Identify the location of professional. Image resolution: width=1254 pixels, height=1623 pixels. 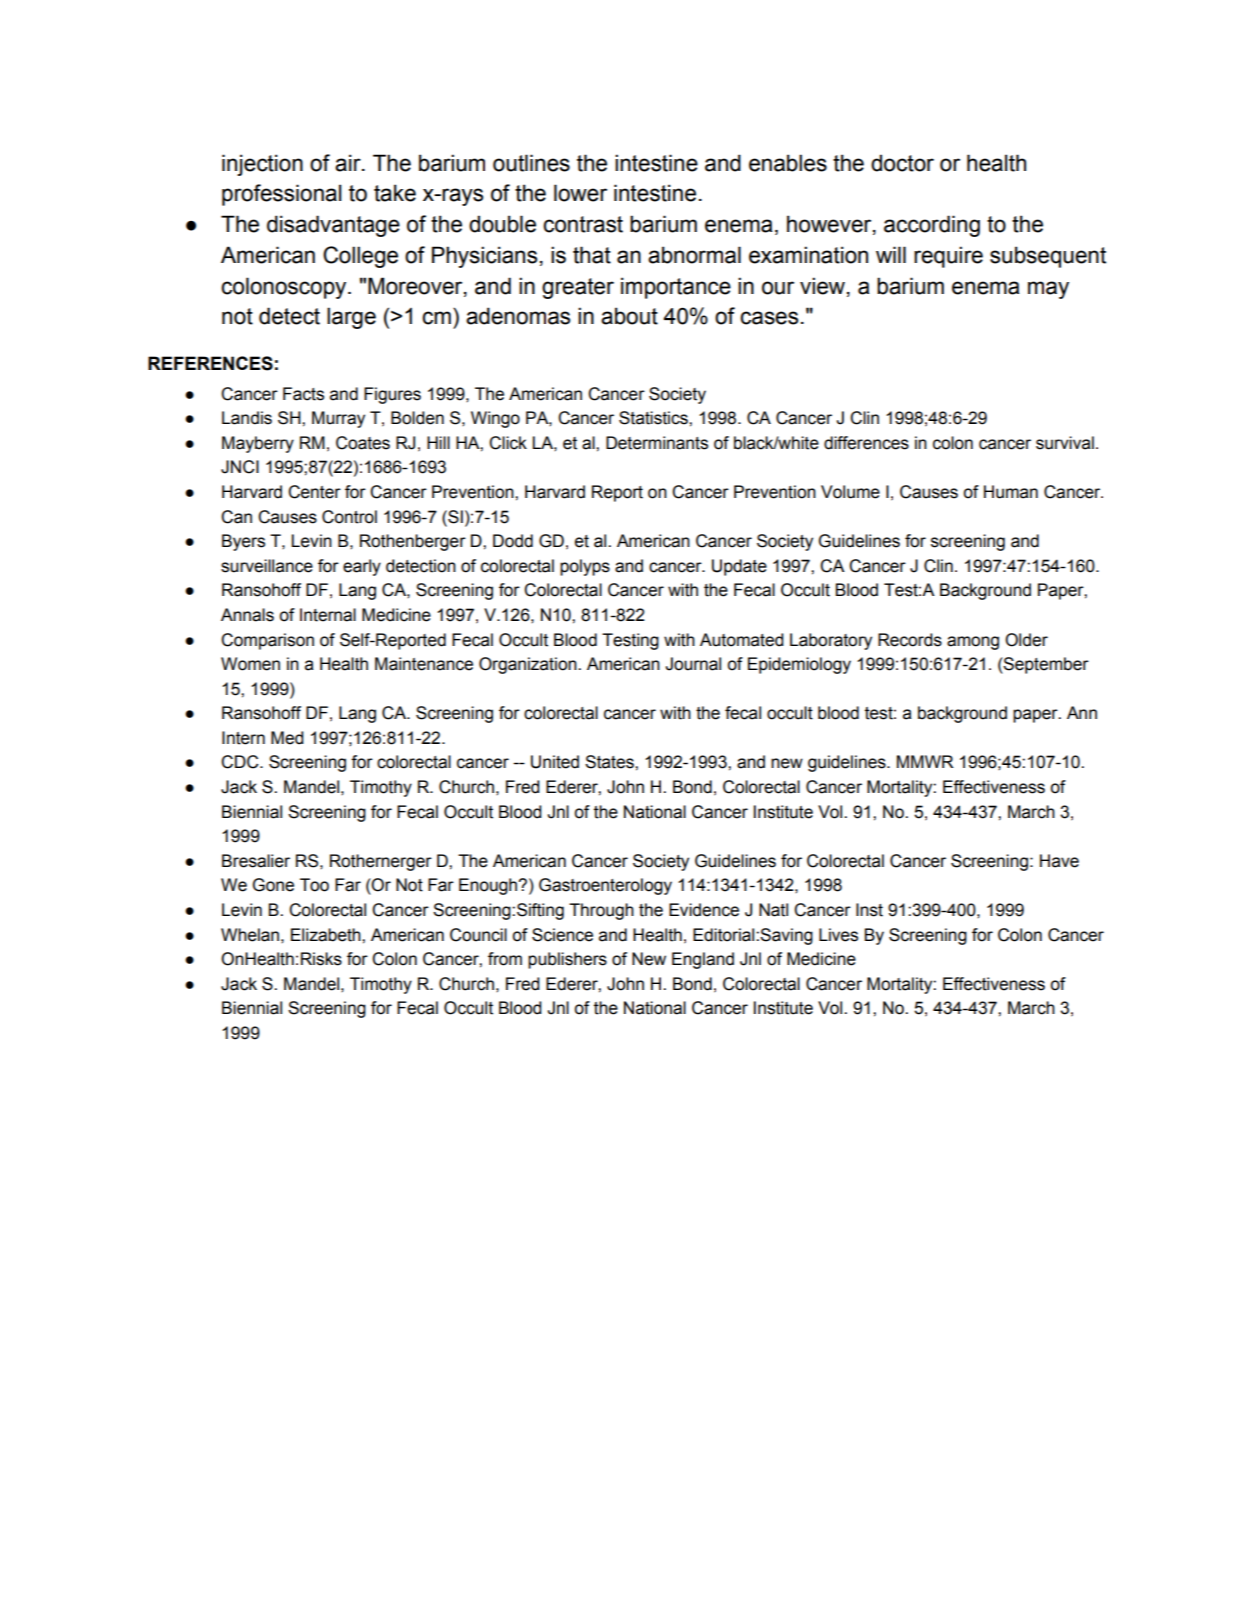
(282, 195).
